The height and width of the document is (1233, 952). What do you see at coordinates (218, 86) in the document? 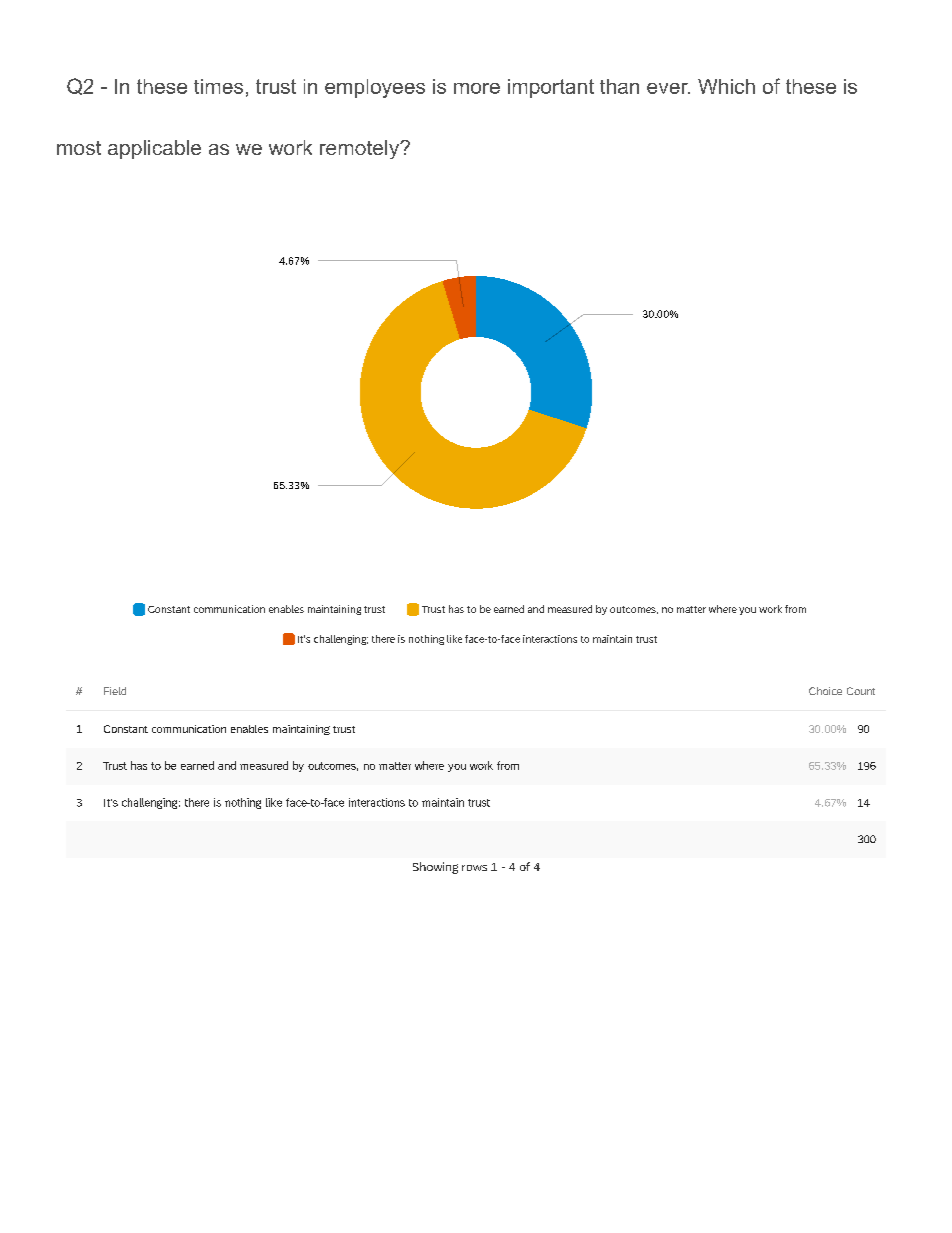
I see `times` at bounding box center [218, 86].
